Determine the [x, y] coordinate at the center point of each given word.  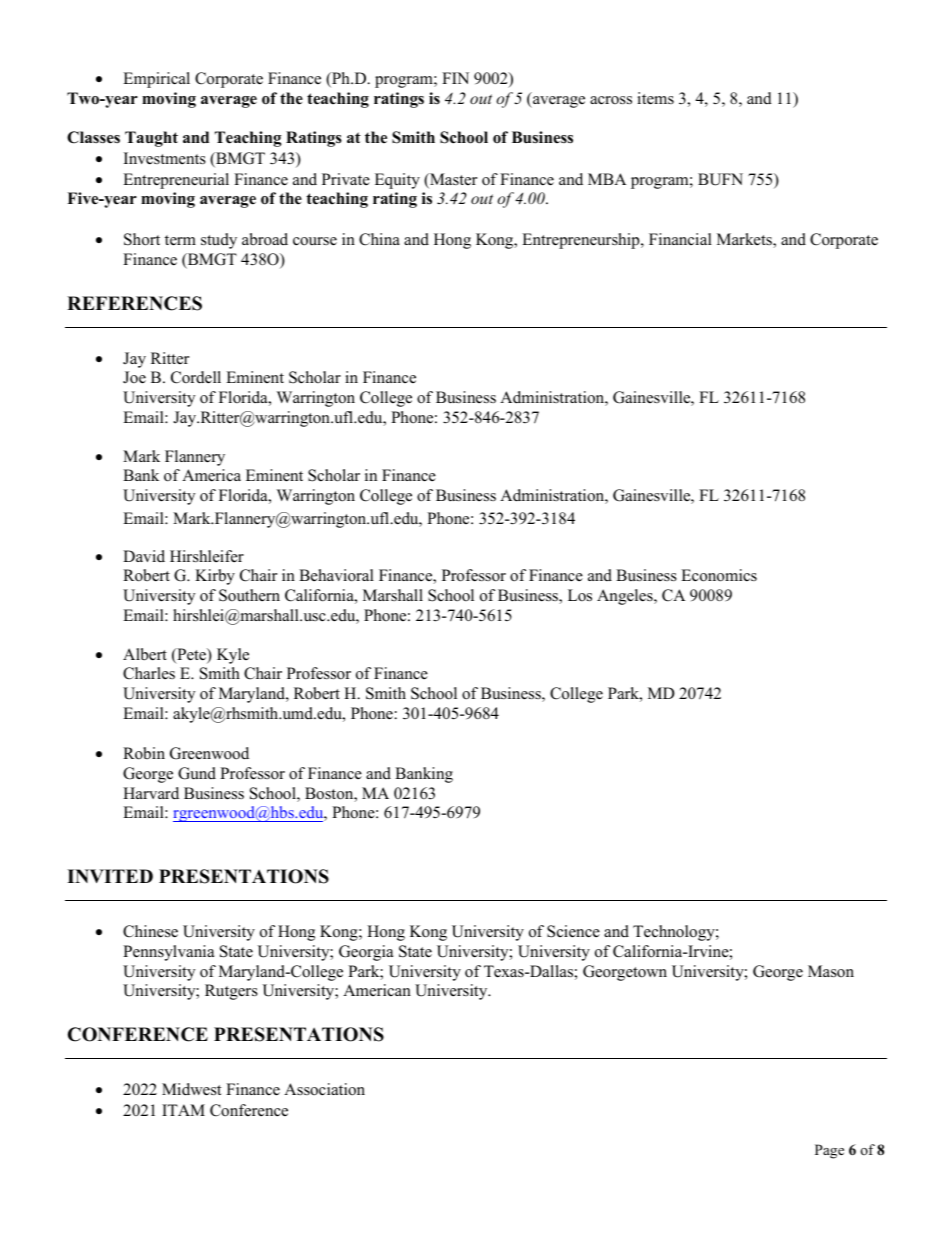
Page [829, 1151]
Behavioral [336, 575]
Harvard [151, 793]
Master [452, 180]
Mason [831, 971]
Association [324, 1089]
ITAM [183, 1110]
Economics [719, 575]
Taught [151, 139]
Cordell [196, 377]
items [655, 98]
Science [573, 931]
